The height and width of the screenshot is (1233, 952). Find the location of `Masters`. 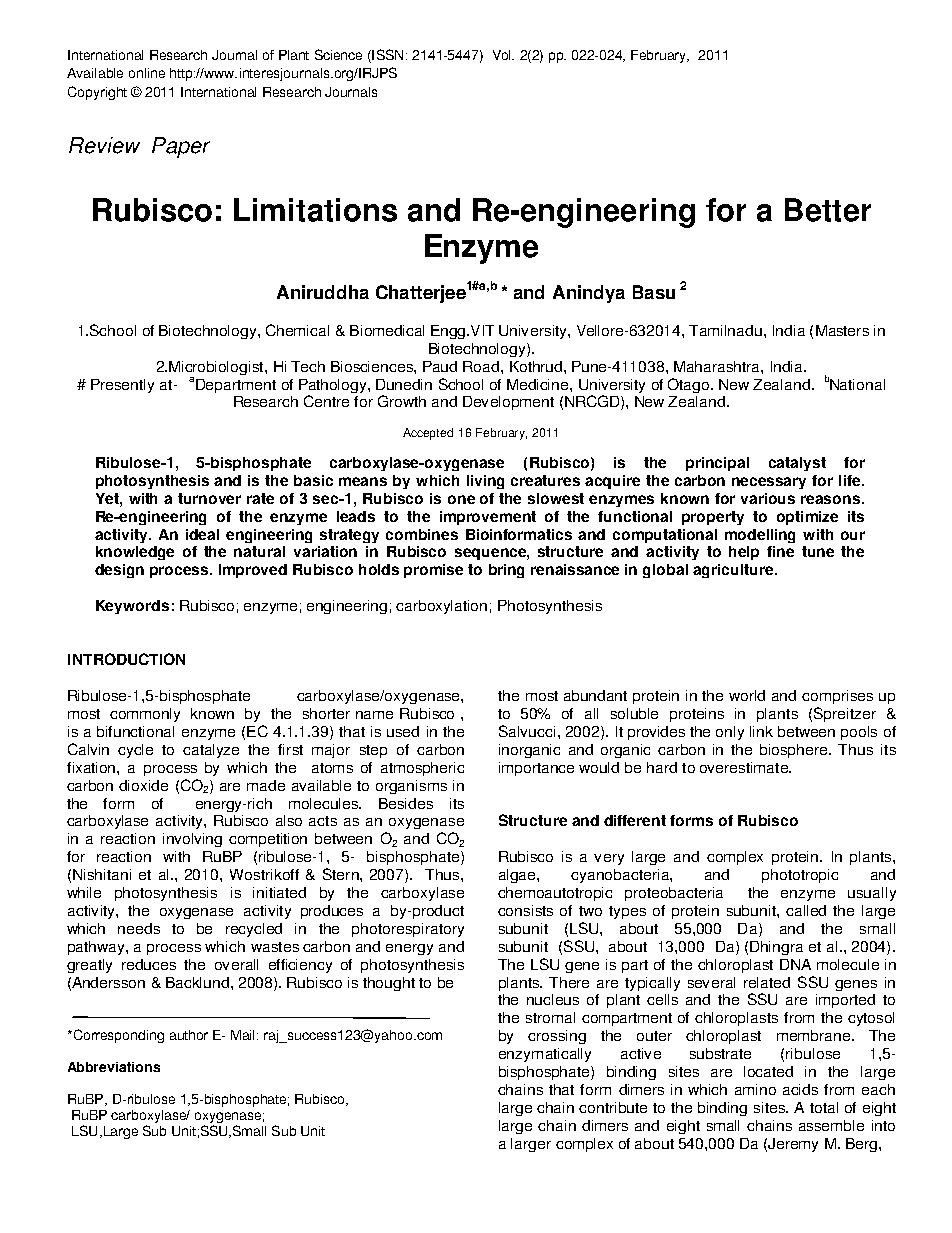

Masters is located at coordinates (842, 330).
